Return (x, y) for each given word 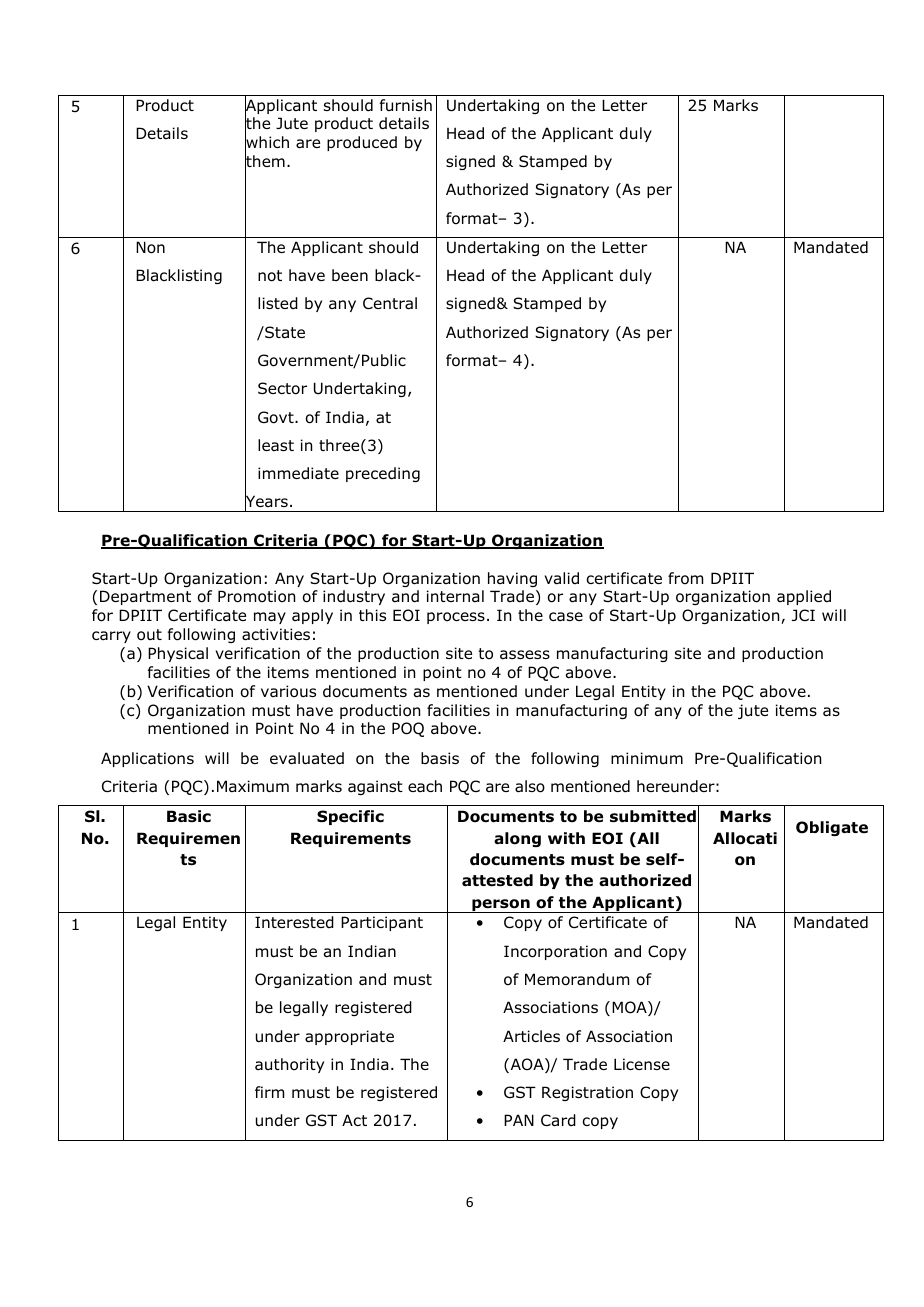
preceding (383, 474)
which (267, 143)
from (685, 578)
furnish (406, 105)
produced (362, 143)
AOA (527, 1065)
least (276, 445)
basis (440, 758)
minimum (647, 758)
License (642, 1064)
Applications (147, 759)
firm (269, 1092)
